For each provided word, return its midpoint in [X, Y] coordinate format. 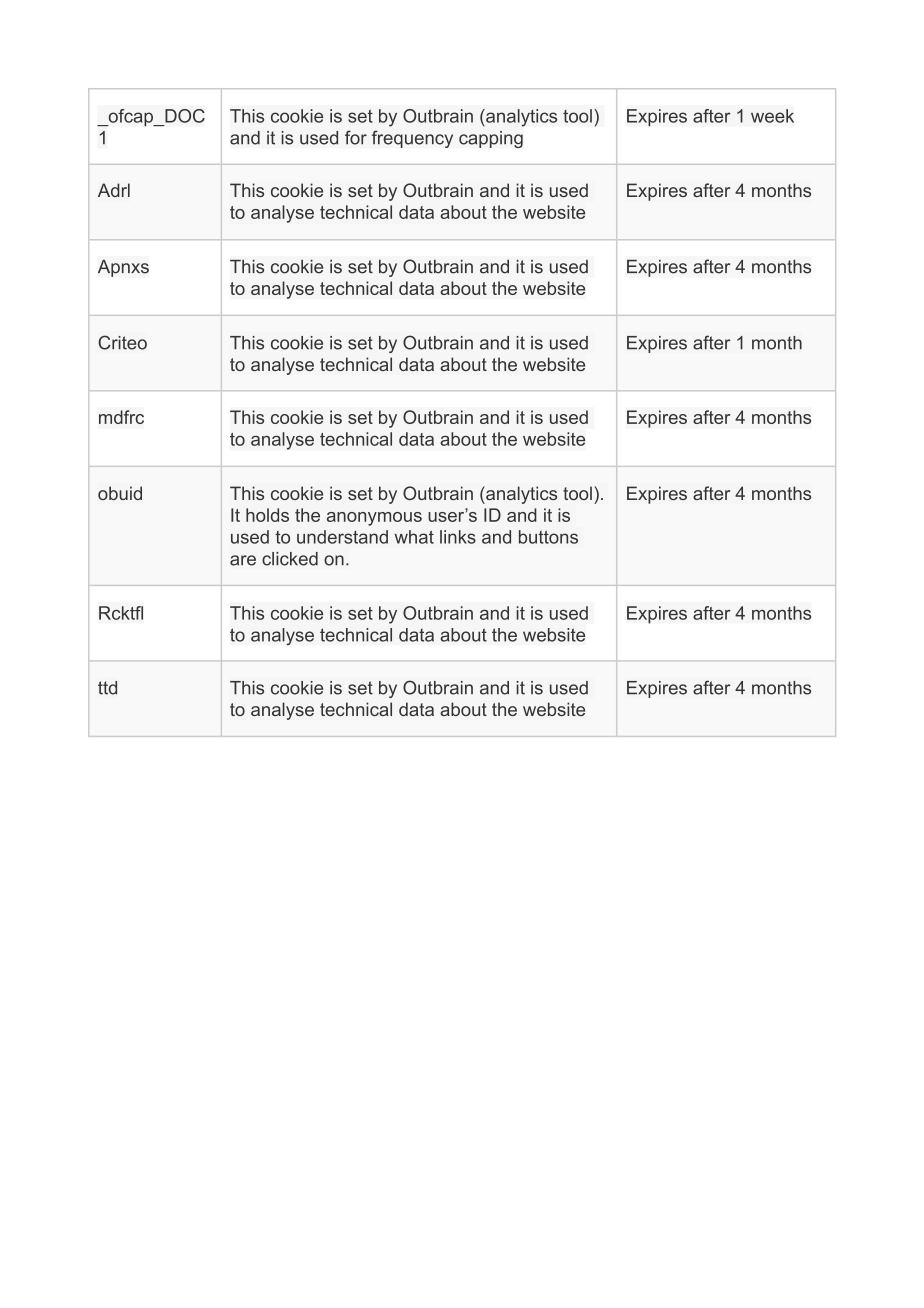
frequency [412, 139]
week [772, 116]
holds [267, 515]
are [243, 560]
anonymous [374, 519]
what [414, 537]
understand [342, 537]
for [356, 137]
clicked [290, 559]
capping [491, 139]
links [458, 537]
